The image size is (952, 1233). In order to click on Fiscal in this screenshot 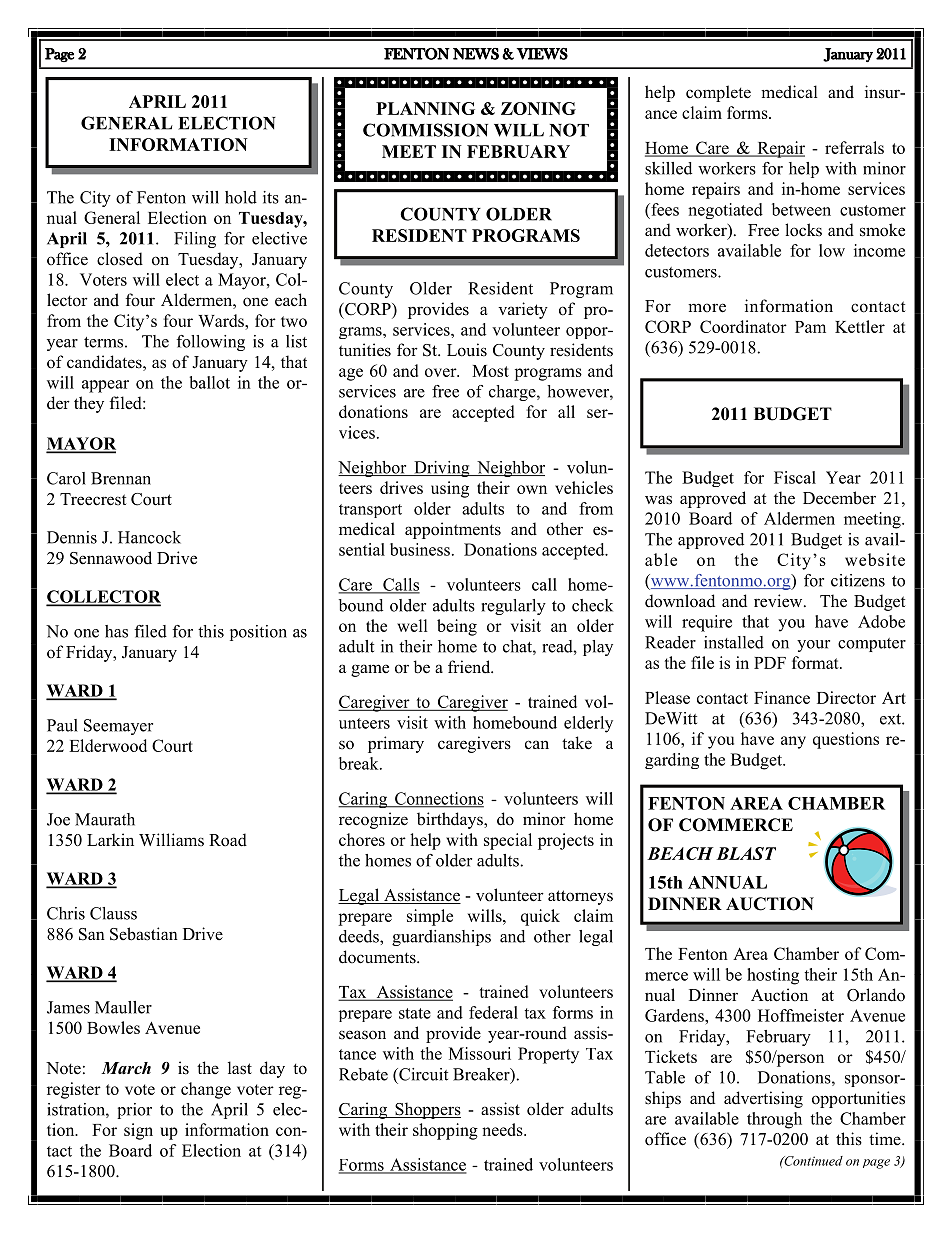, I will do `click(795, 477)`.
